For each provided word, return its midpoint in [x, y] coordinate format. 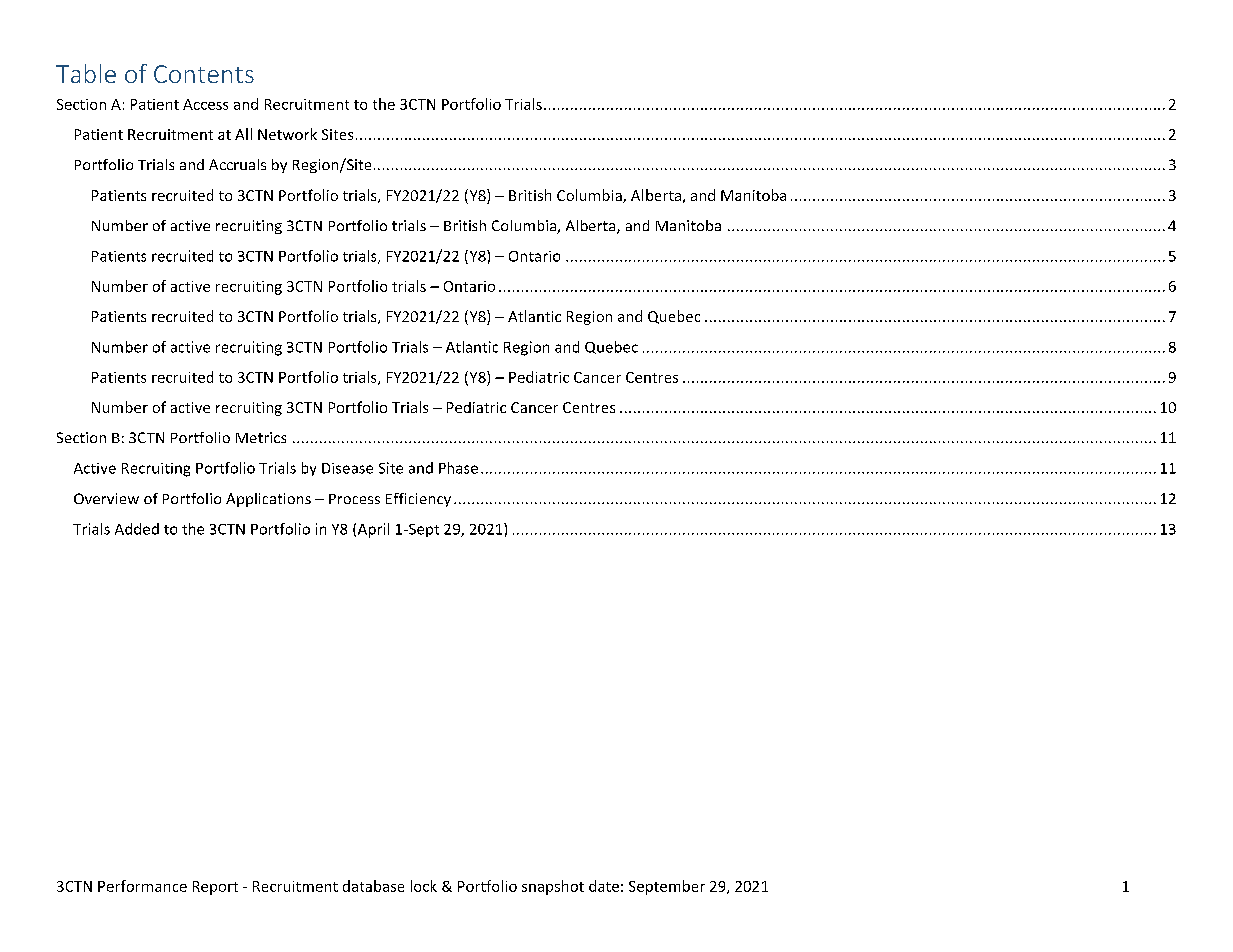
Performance [142, 886]
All [243, 134]
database [373, 886]
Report [215, 888]
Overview [106, 498]
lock [424, 886]
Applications [268, 500]
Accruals [237, 164]
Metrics [261, 437]
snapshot [553, 887]
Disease [347, 468]
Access [205, 104]
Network [287, 134]
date [604, 886]
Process [354, 499]
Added [137, 529]
